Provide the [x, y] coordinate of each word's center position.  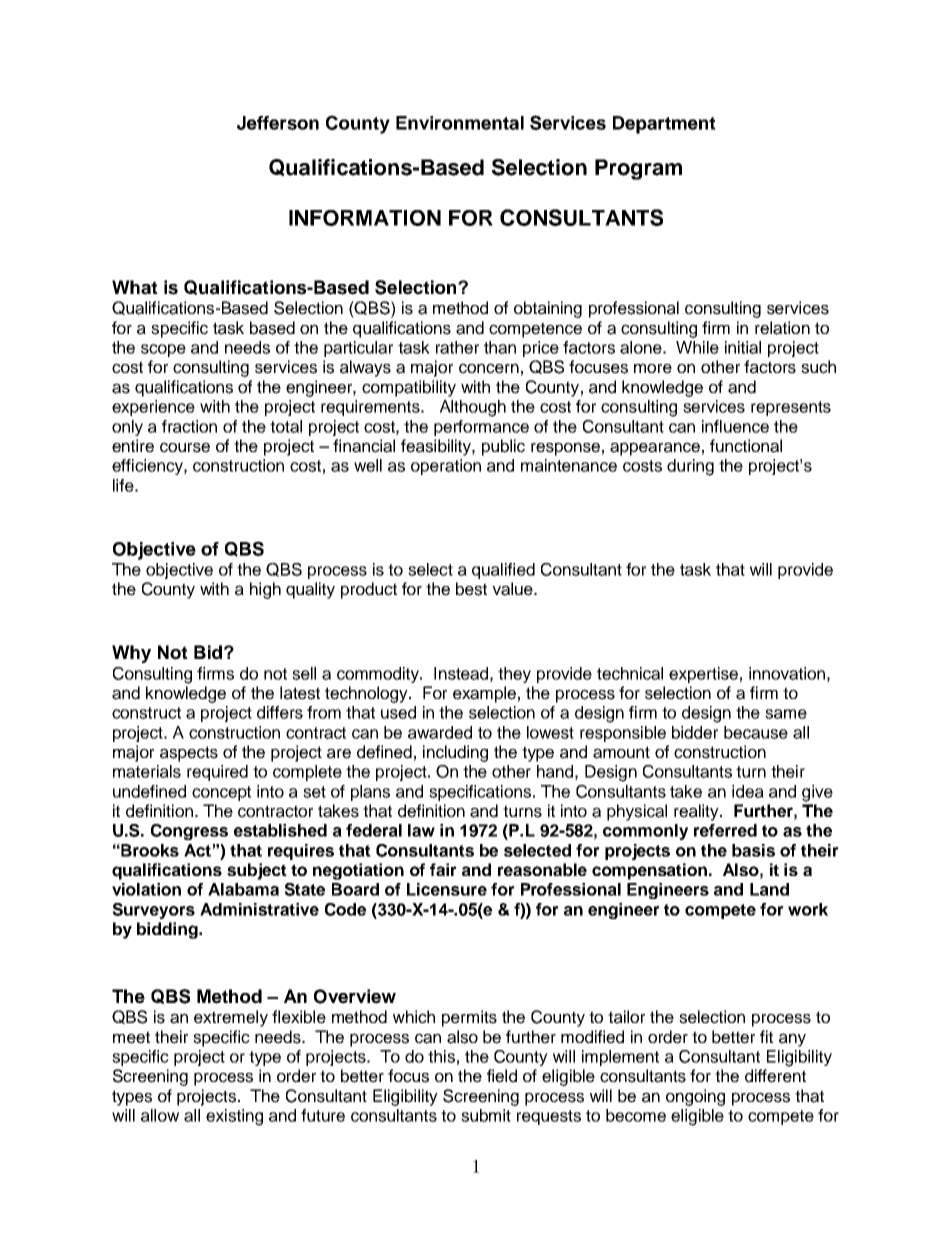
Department [664, 125]
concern [489, 368]
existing [234, 1117]
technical [630, 673]
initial [743, 347]
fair [443, 869]
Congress [189, 832]
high [265, 590]
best [471, 589]
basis [753, 850]
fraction [189, 426]
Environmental [460, 123]
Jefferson [278, 123]
